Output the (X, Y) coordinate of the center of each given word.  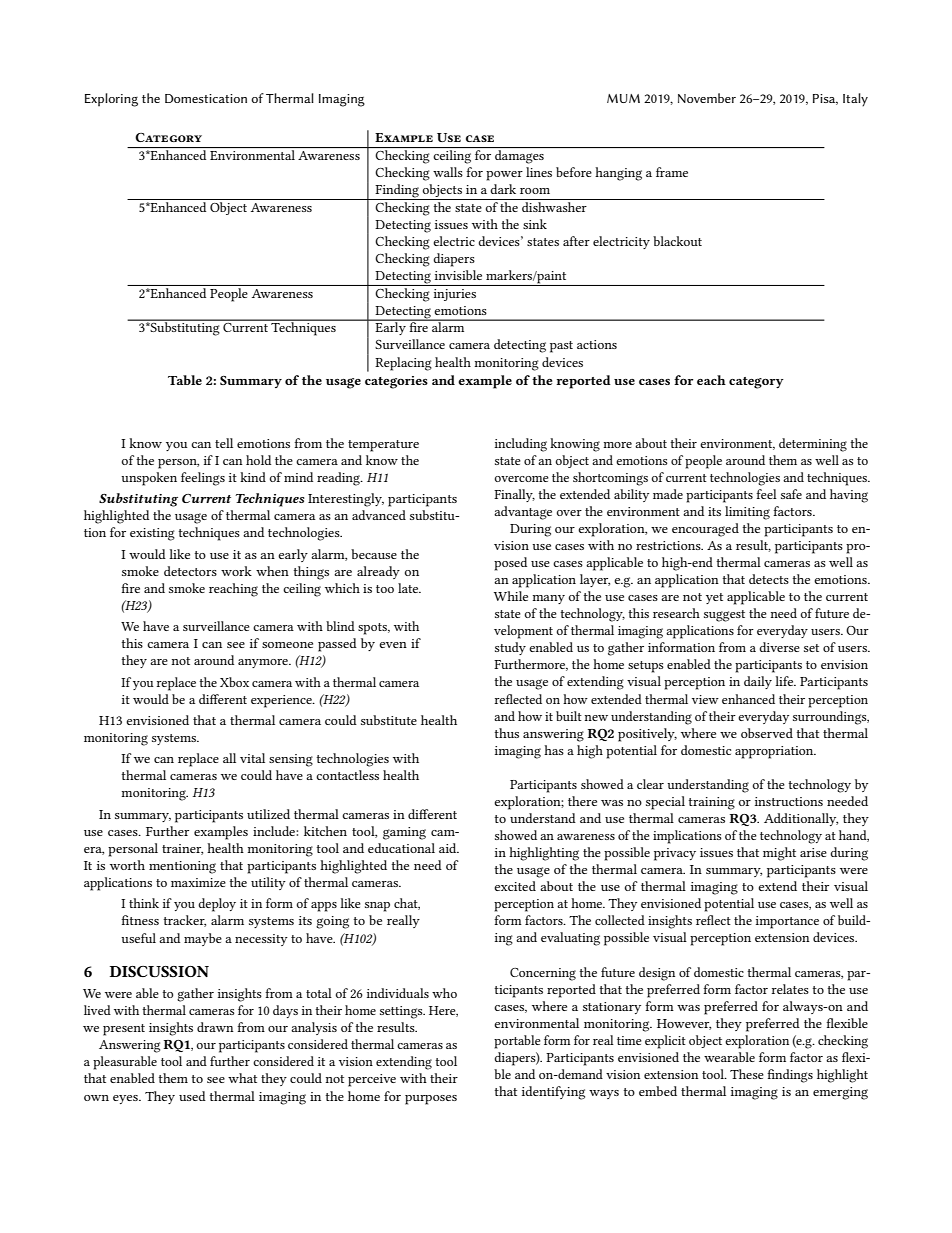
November (707, 98)
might (779, 854)
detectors (190, 571)
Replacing (403, 364)
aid (449, 848)
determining (813, 445)
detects (769, 579)
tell (224, 443)
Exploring (111, 100)
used (192, 1096)
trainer (182, 849)
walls (448, 172)
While (511, 596)
